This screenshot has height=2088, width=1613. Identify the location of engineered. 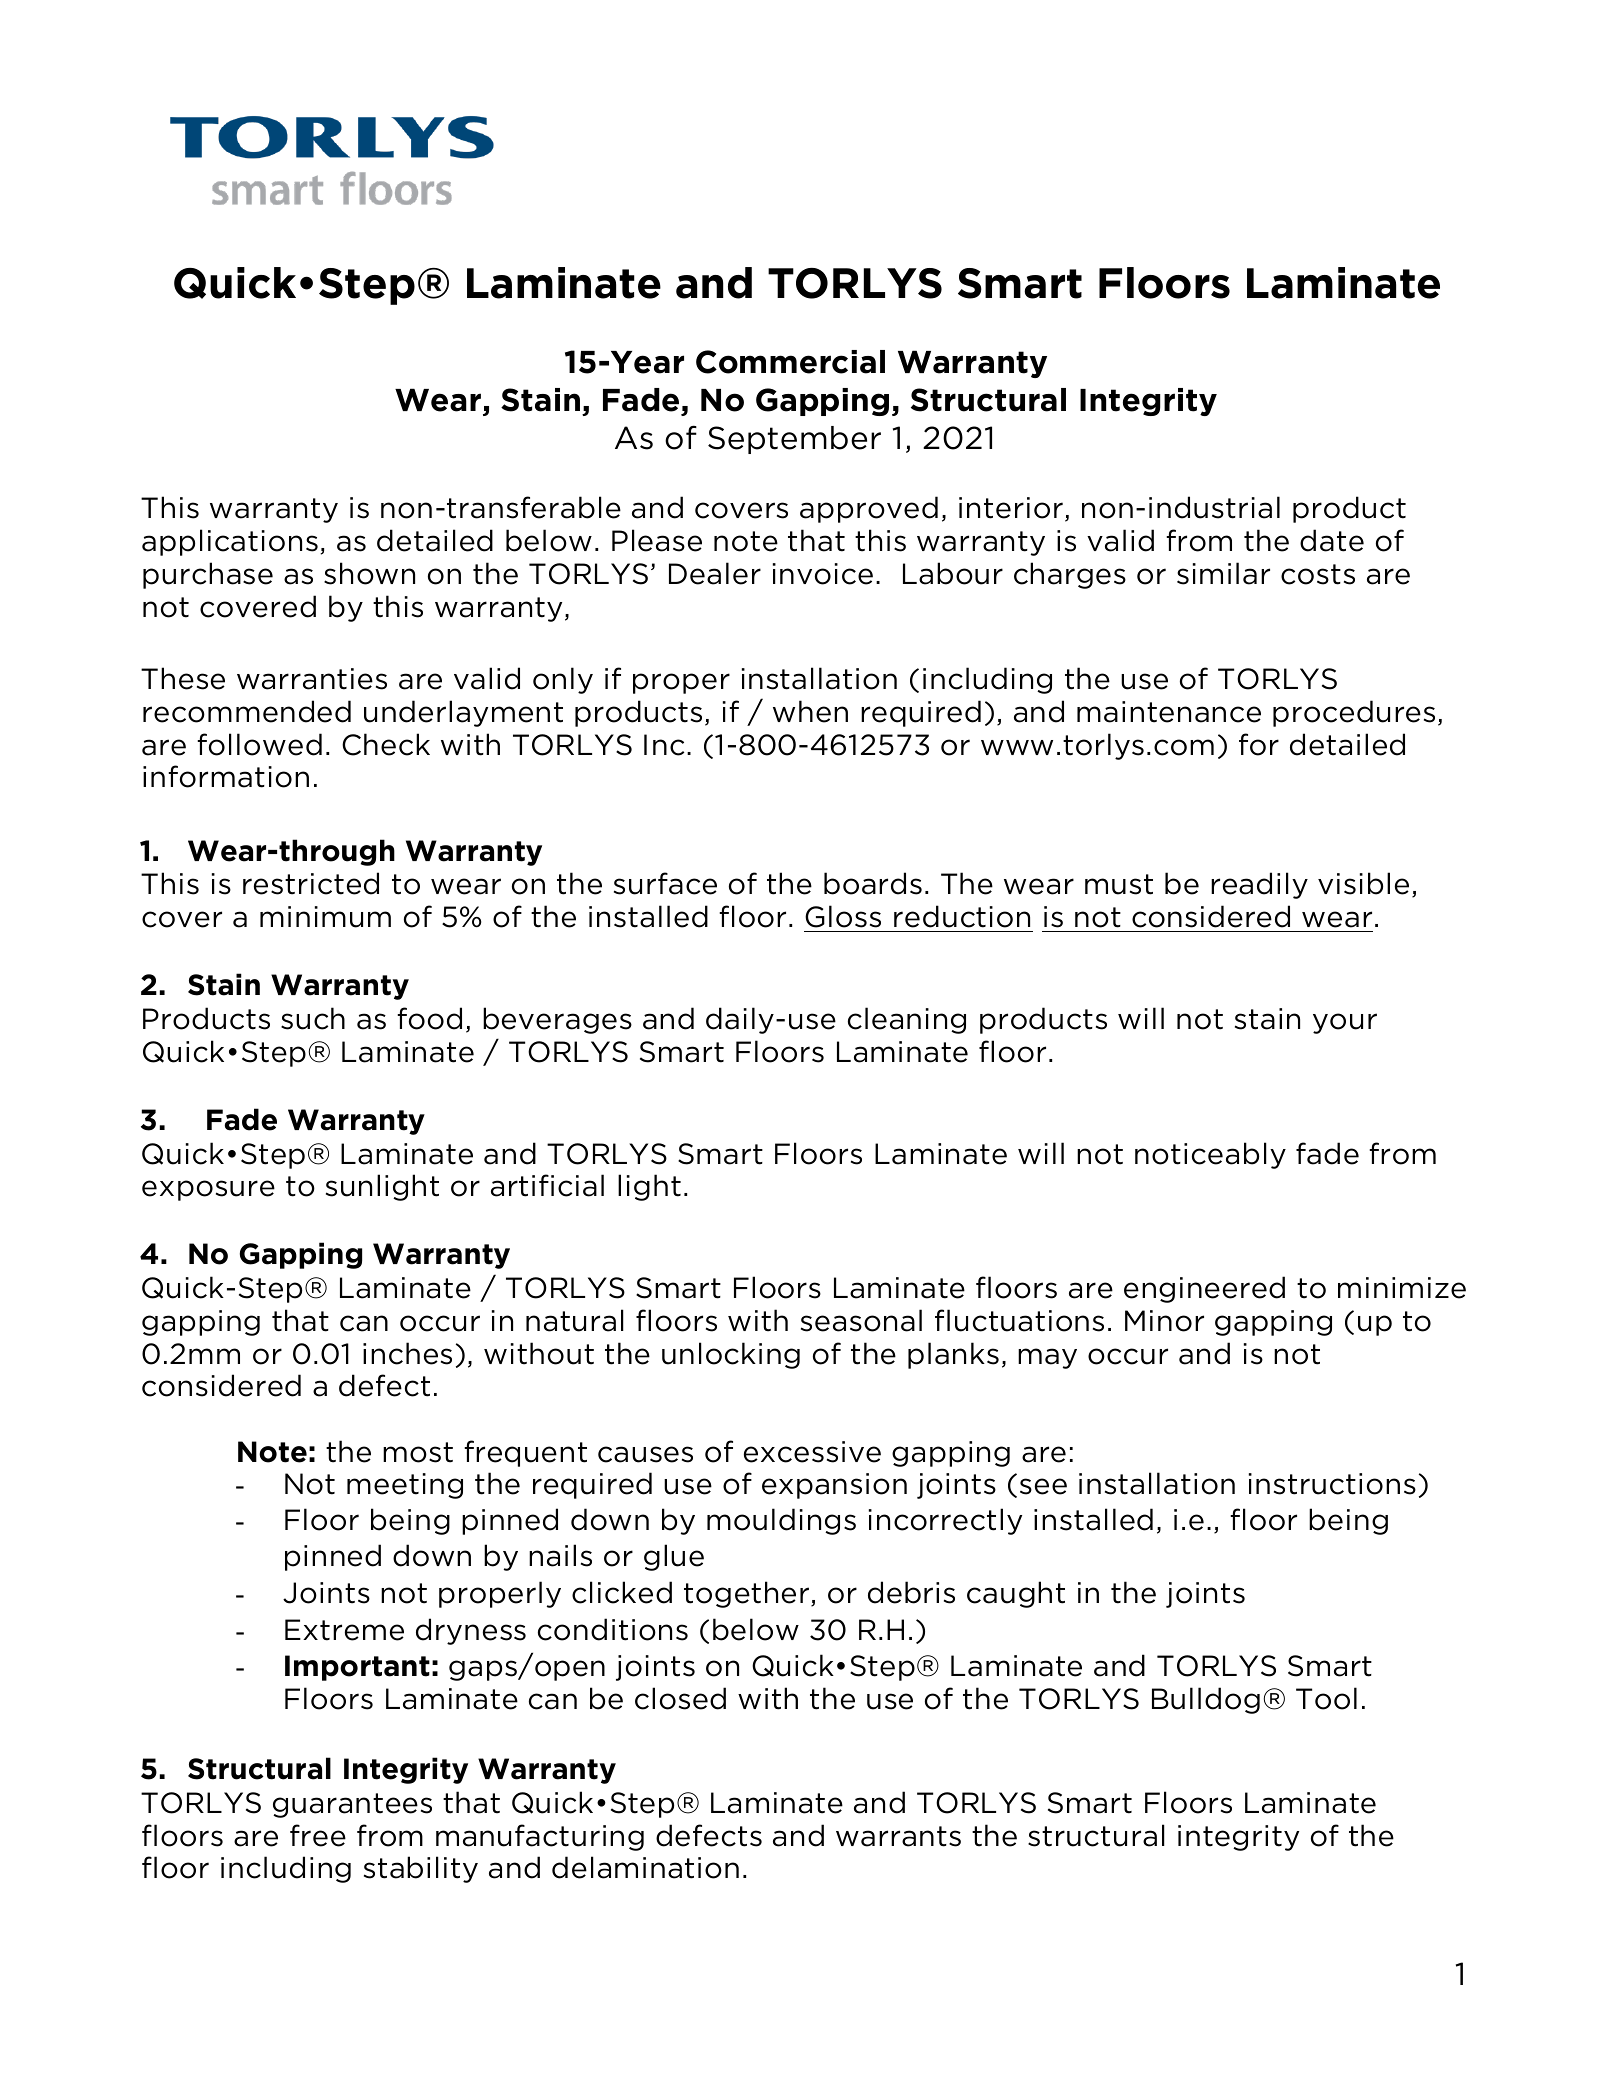
(1204, 1289).
